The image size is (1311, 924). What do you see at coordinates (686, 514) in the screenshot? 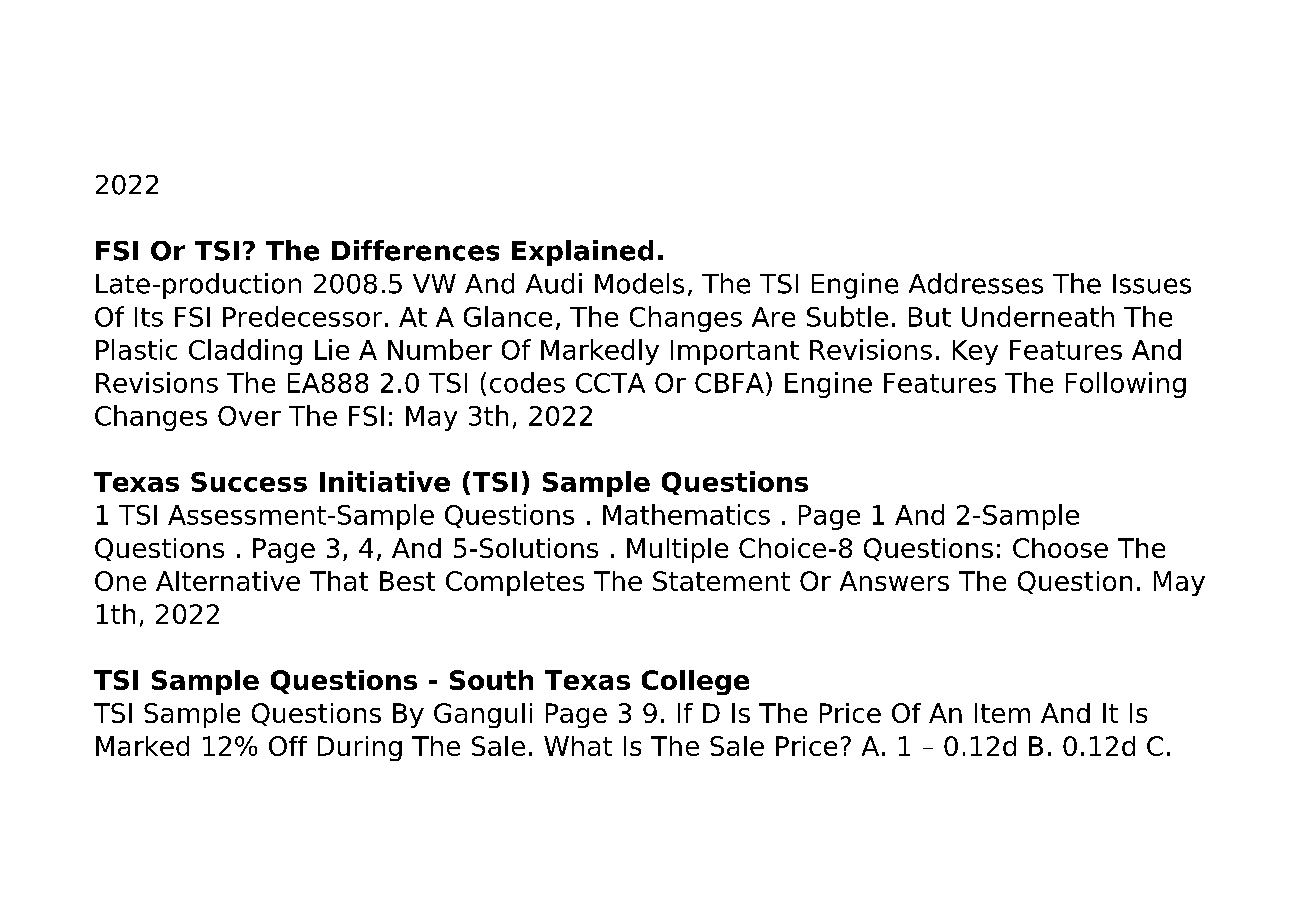
I see `Mathematics` at bounding box center [686, 514].
